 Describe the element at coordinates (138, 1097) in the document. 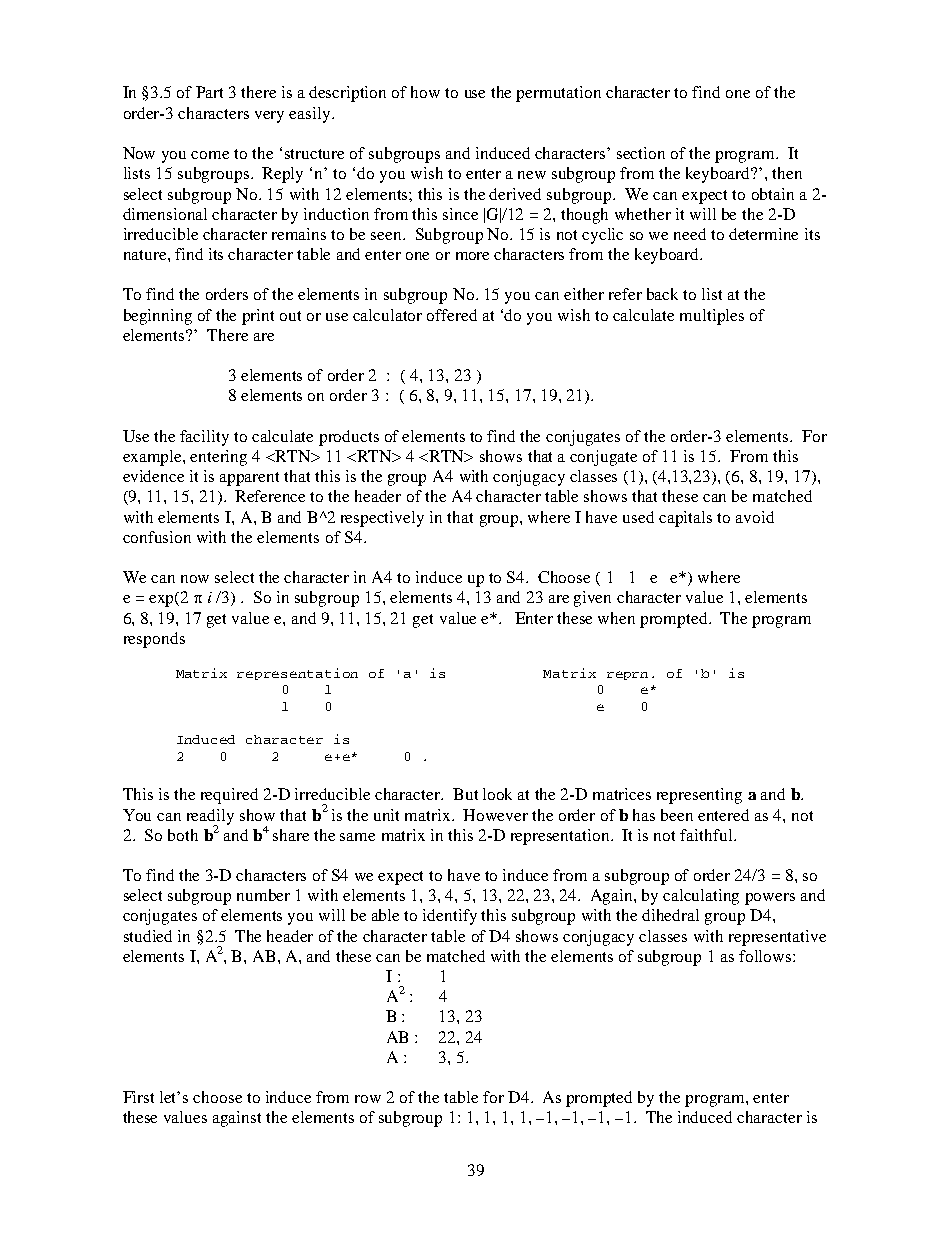

I see `First` at that location.
